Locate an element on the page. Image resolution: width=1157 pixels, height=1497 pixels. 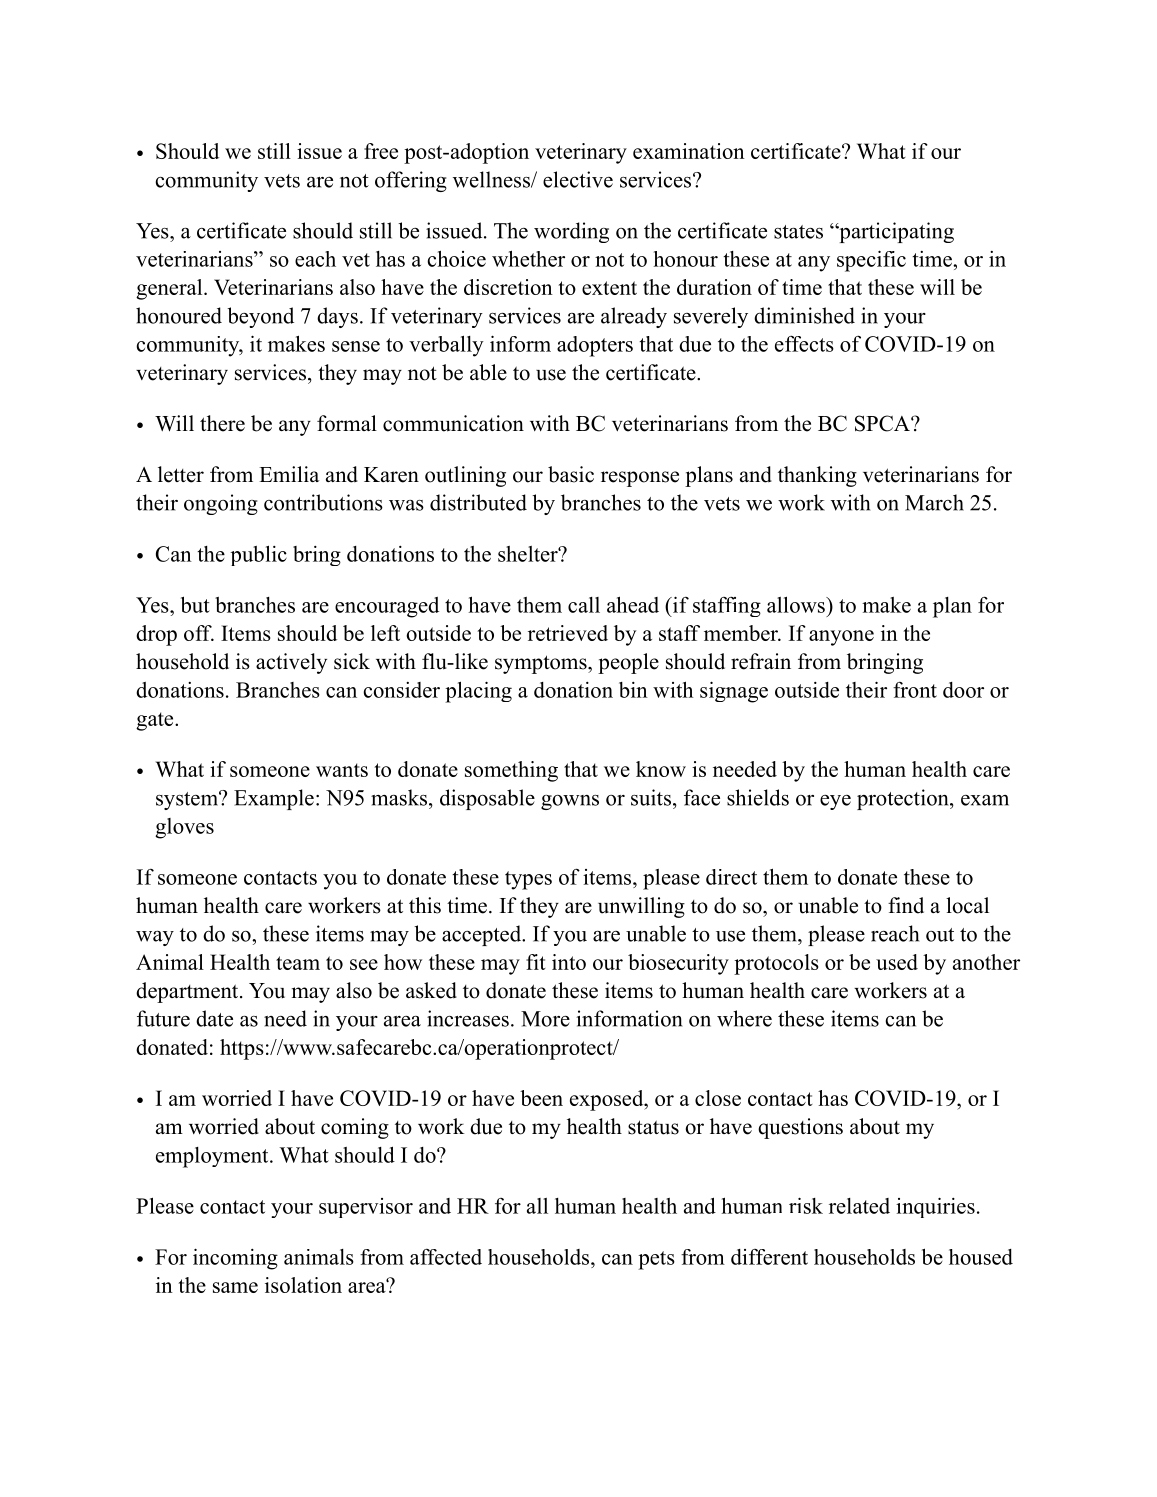
same is located at coordinates (235, 1287).
